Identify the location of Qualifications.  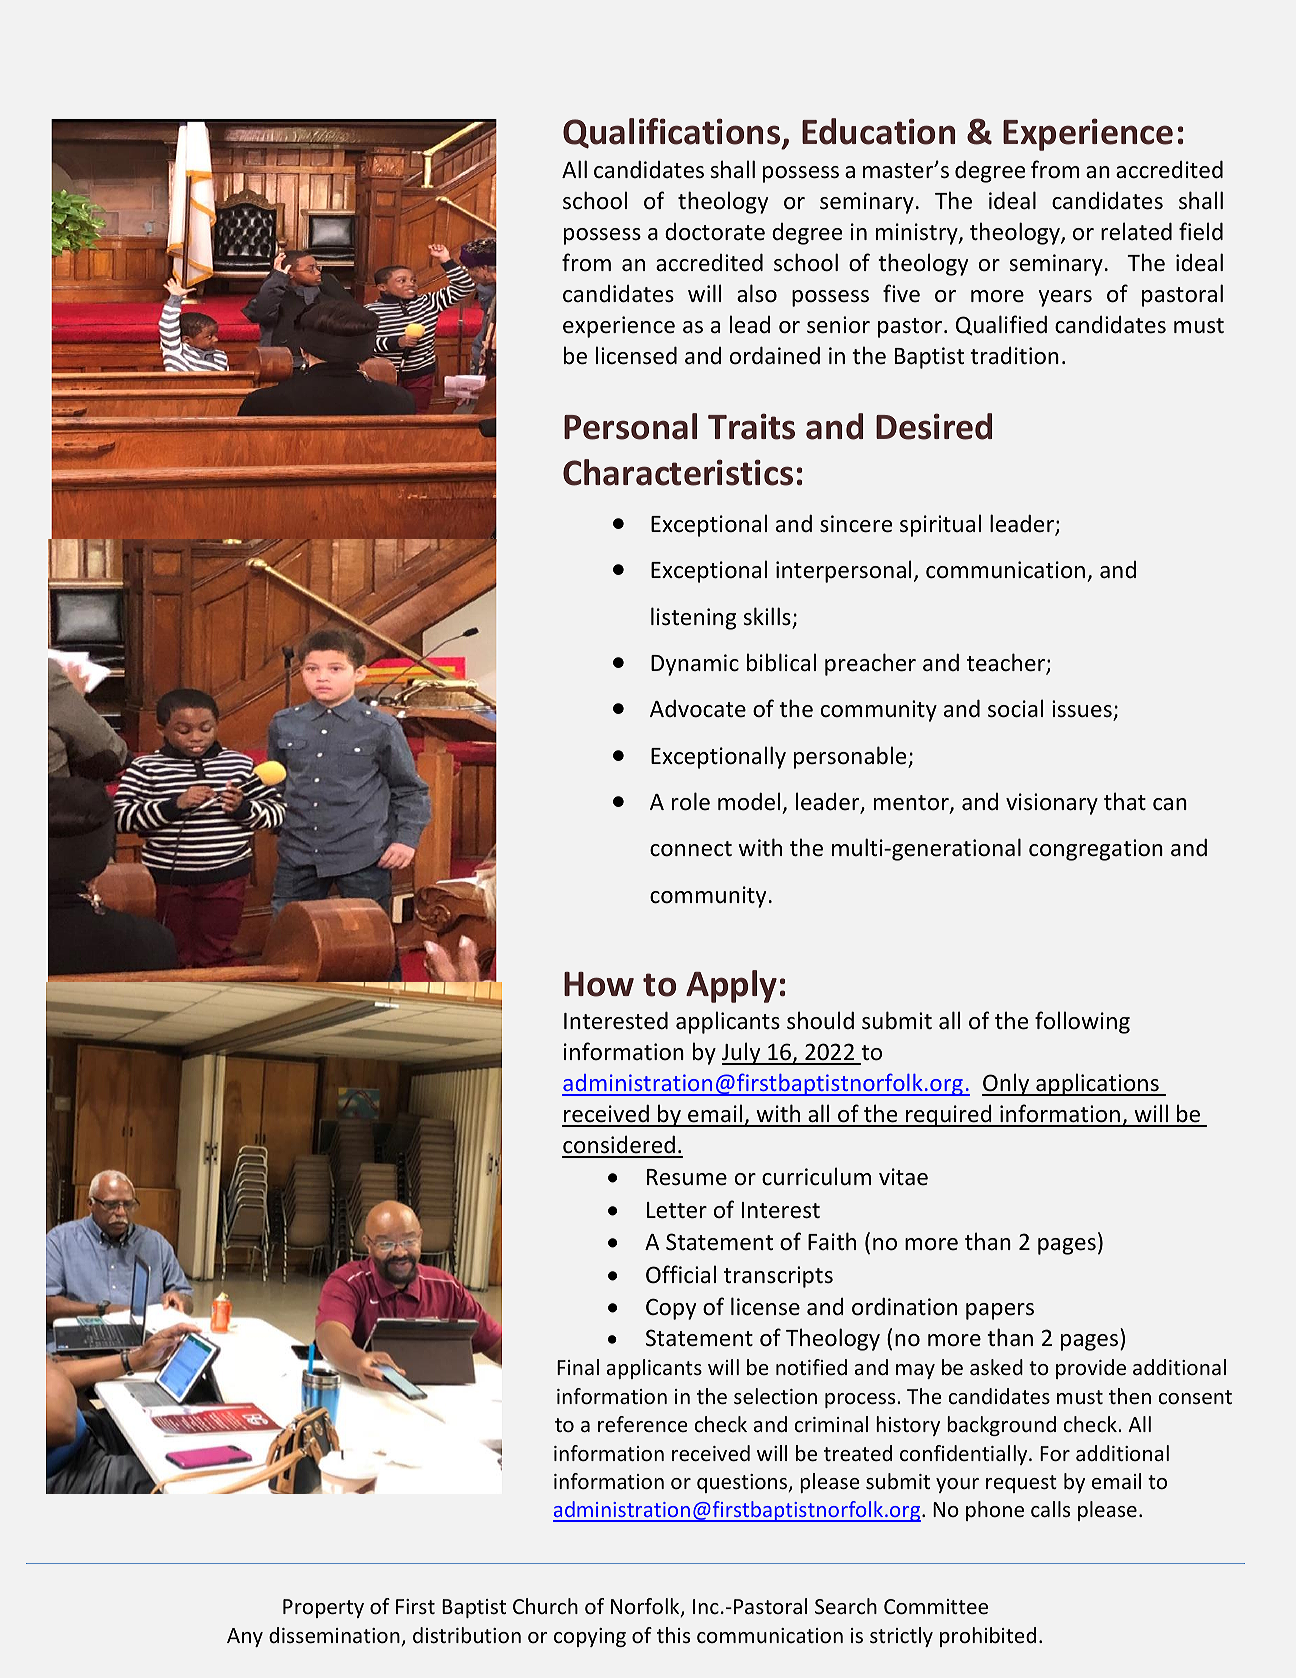
(673, 134).
